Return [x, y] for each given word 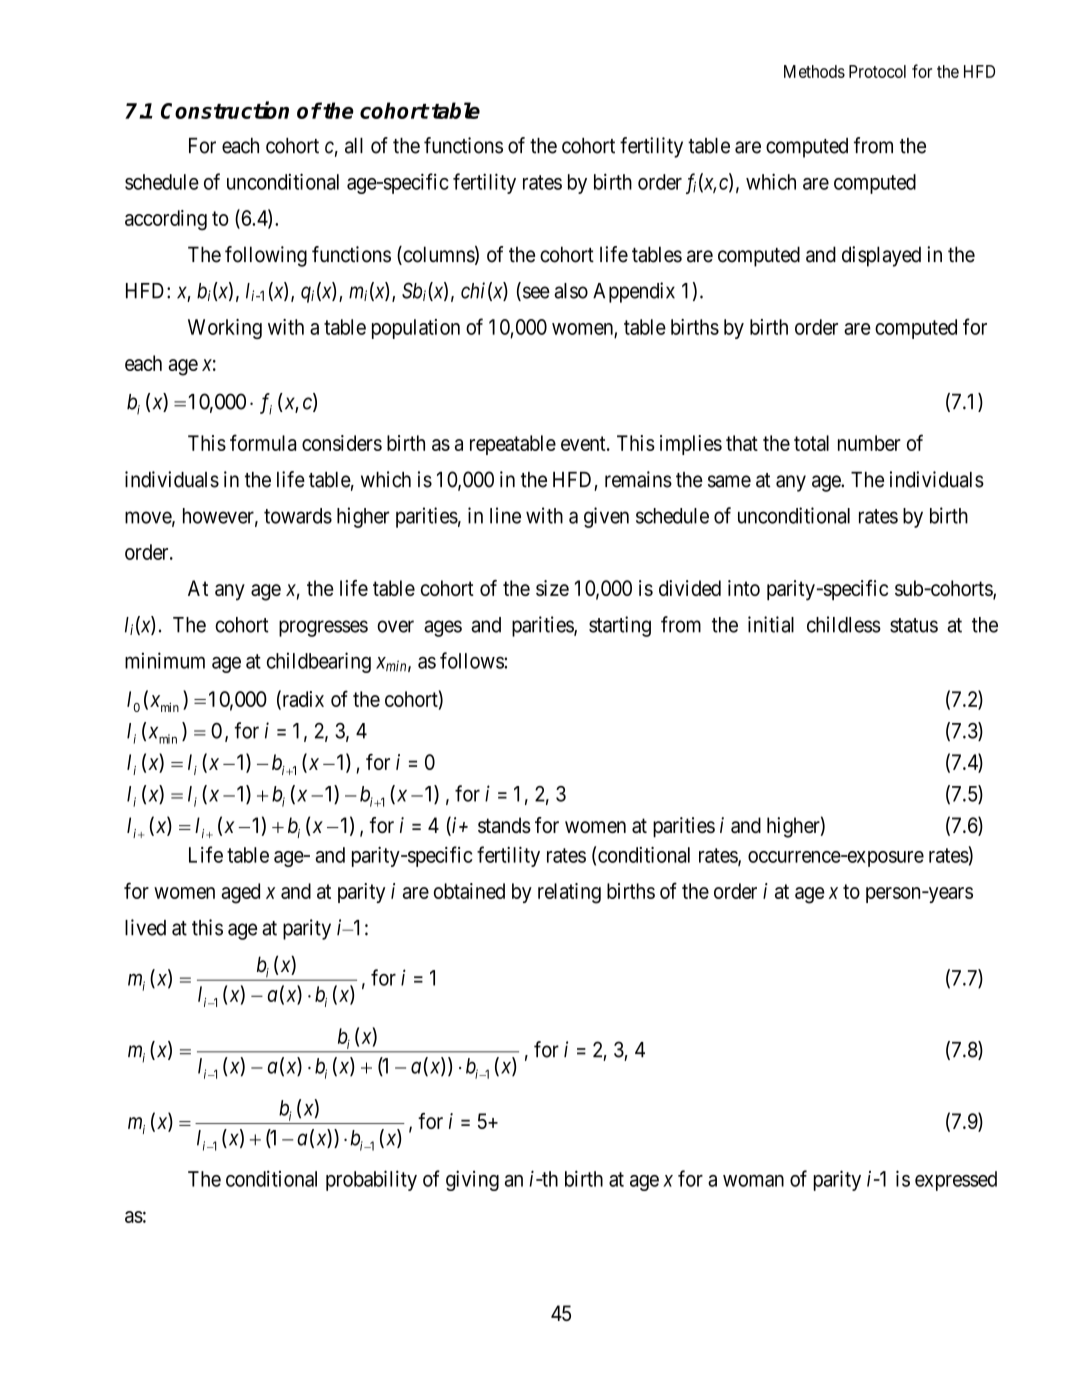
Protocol [877, 71]
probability [371, 1180]
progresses [323, 628]
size [552, 588]
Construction [225, 110]
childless [844, 624]
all [354, 146]
